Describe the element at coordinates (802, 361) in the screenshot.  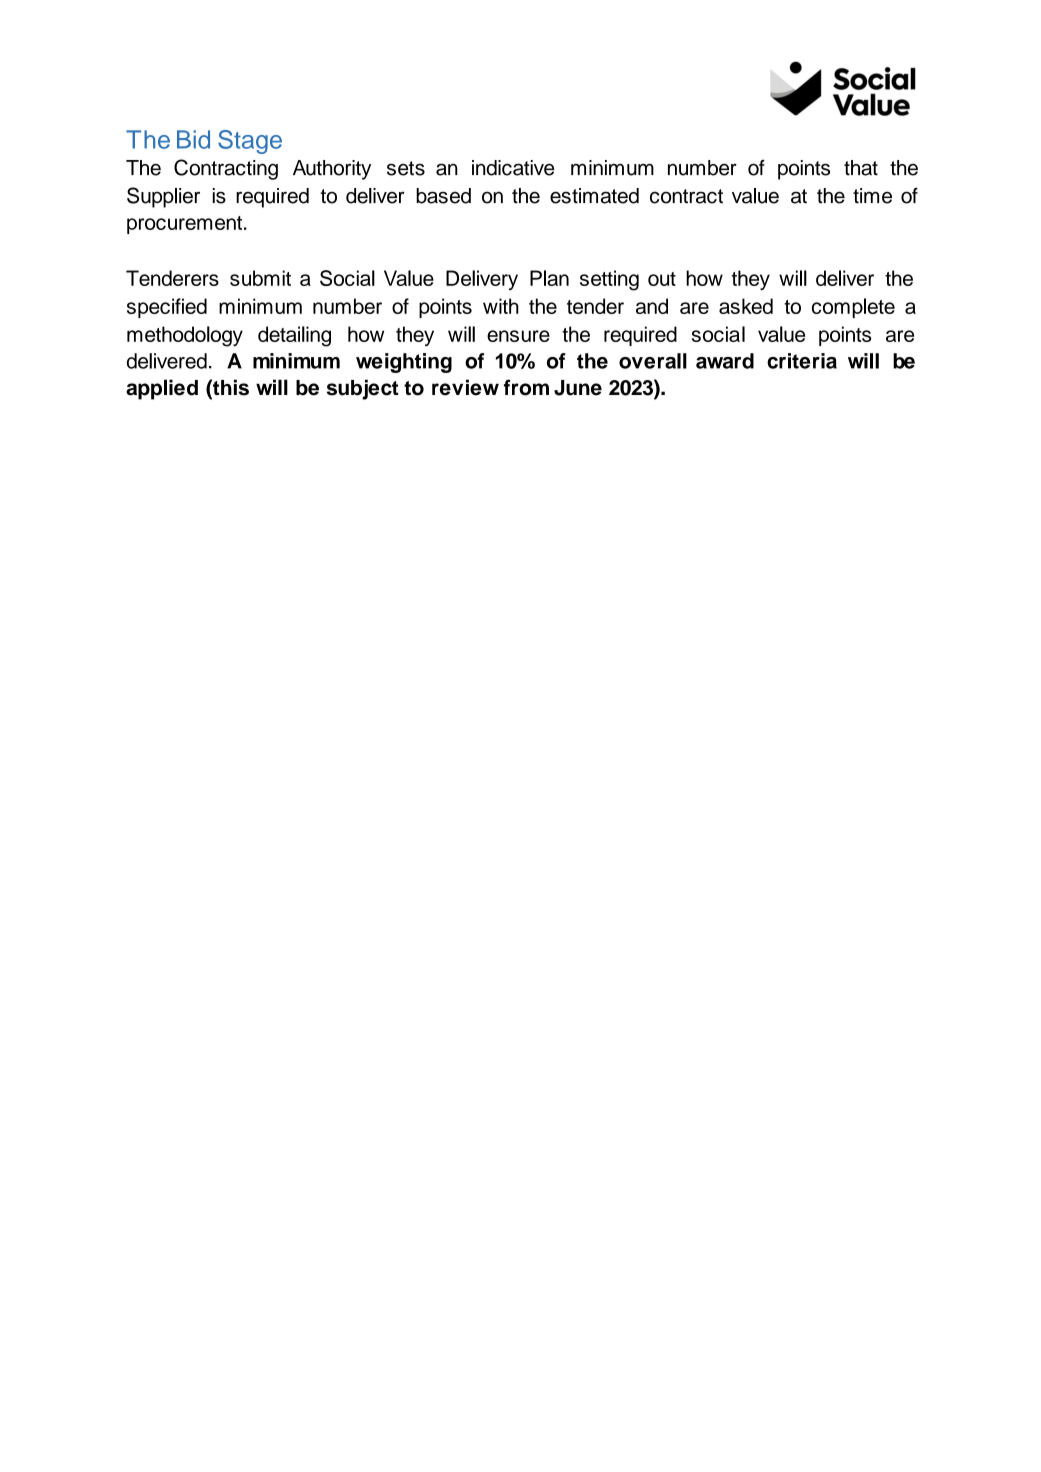
I see `criteria` at that location.
